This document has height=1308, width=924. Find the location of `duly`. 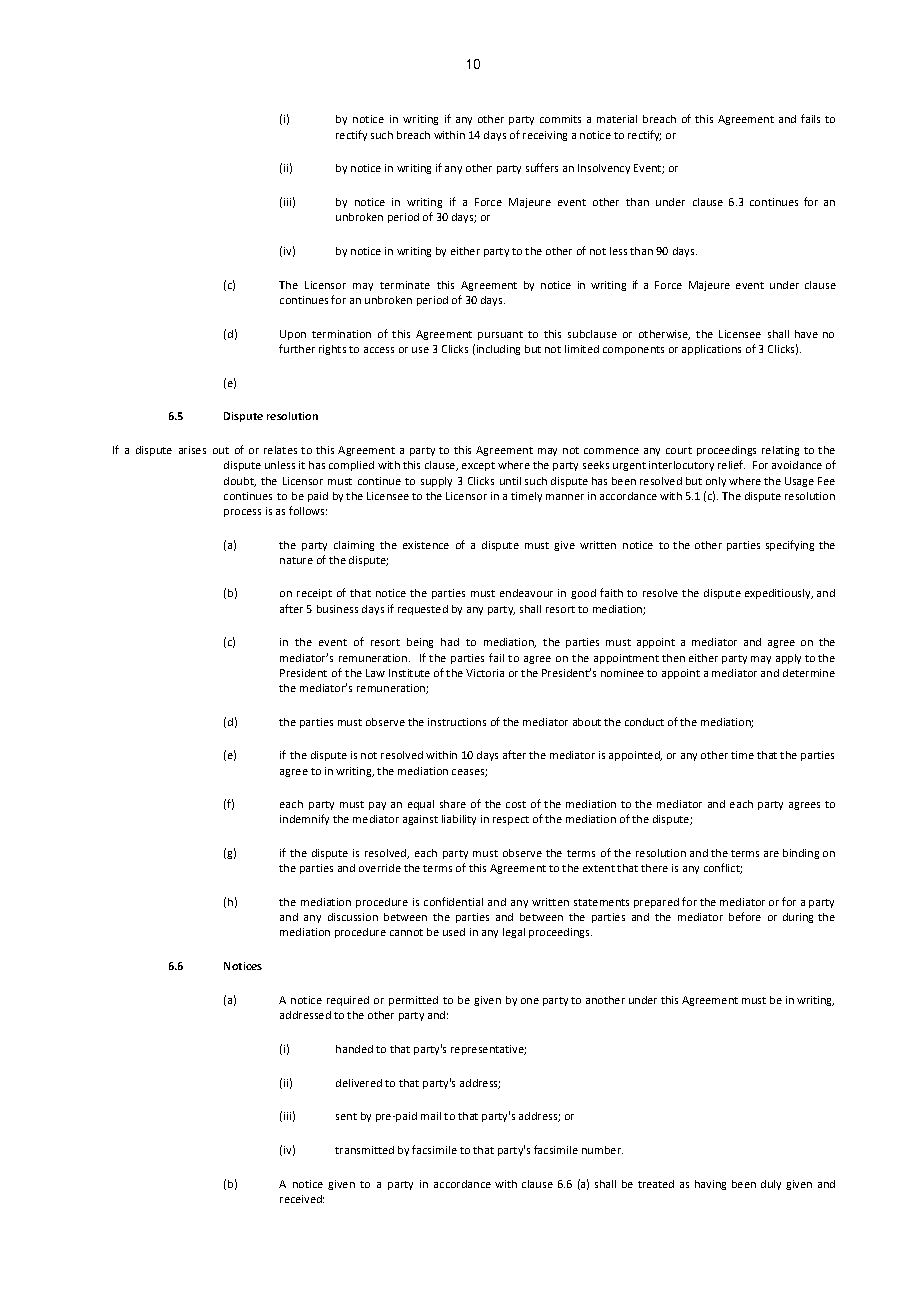

duly is located at coordinates (771, 1185).
